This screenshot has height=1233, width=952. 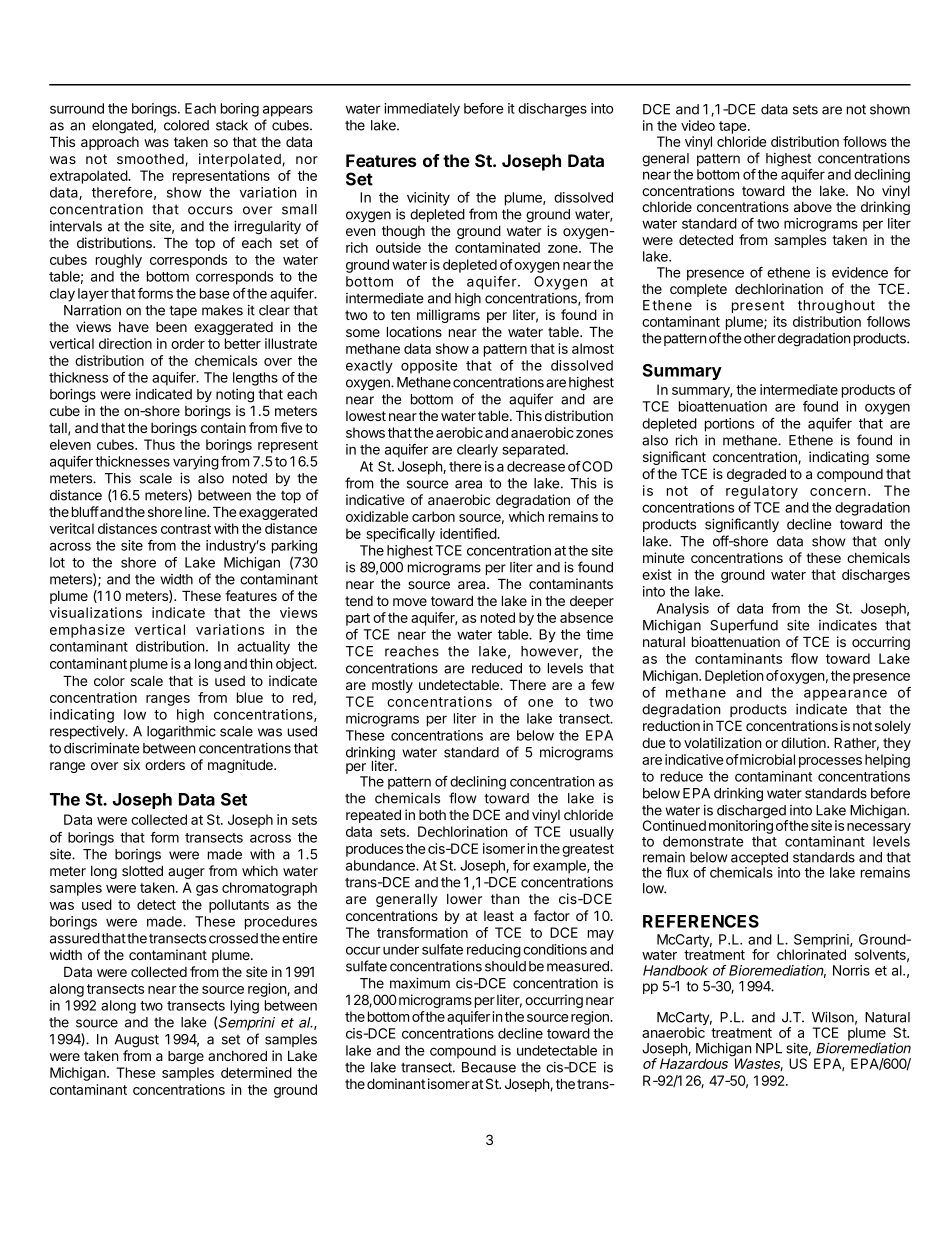 What do you see at coordinates (698, 125) in the screenshot?
I see `video` at bounding box center [698, 125].
